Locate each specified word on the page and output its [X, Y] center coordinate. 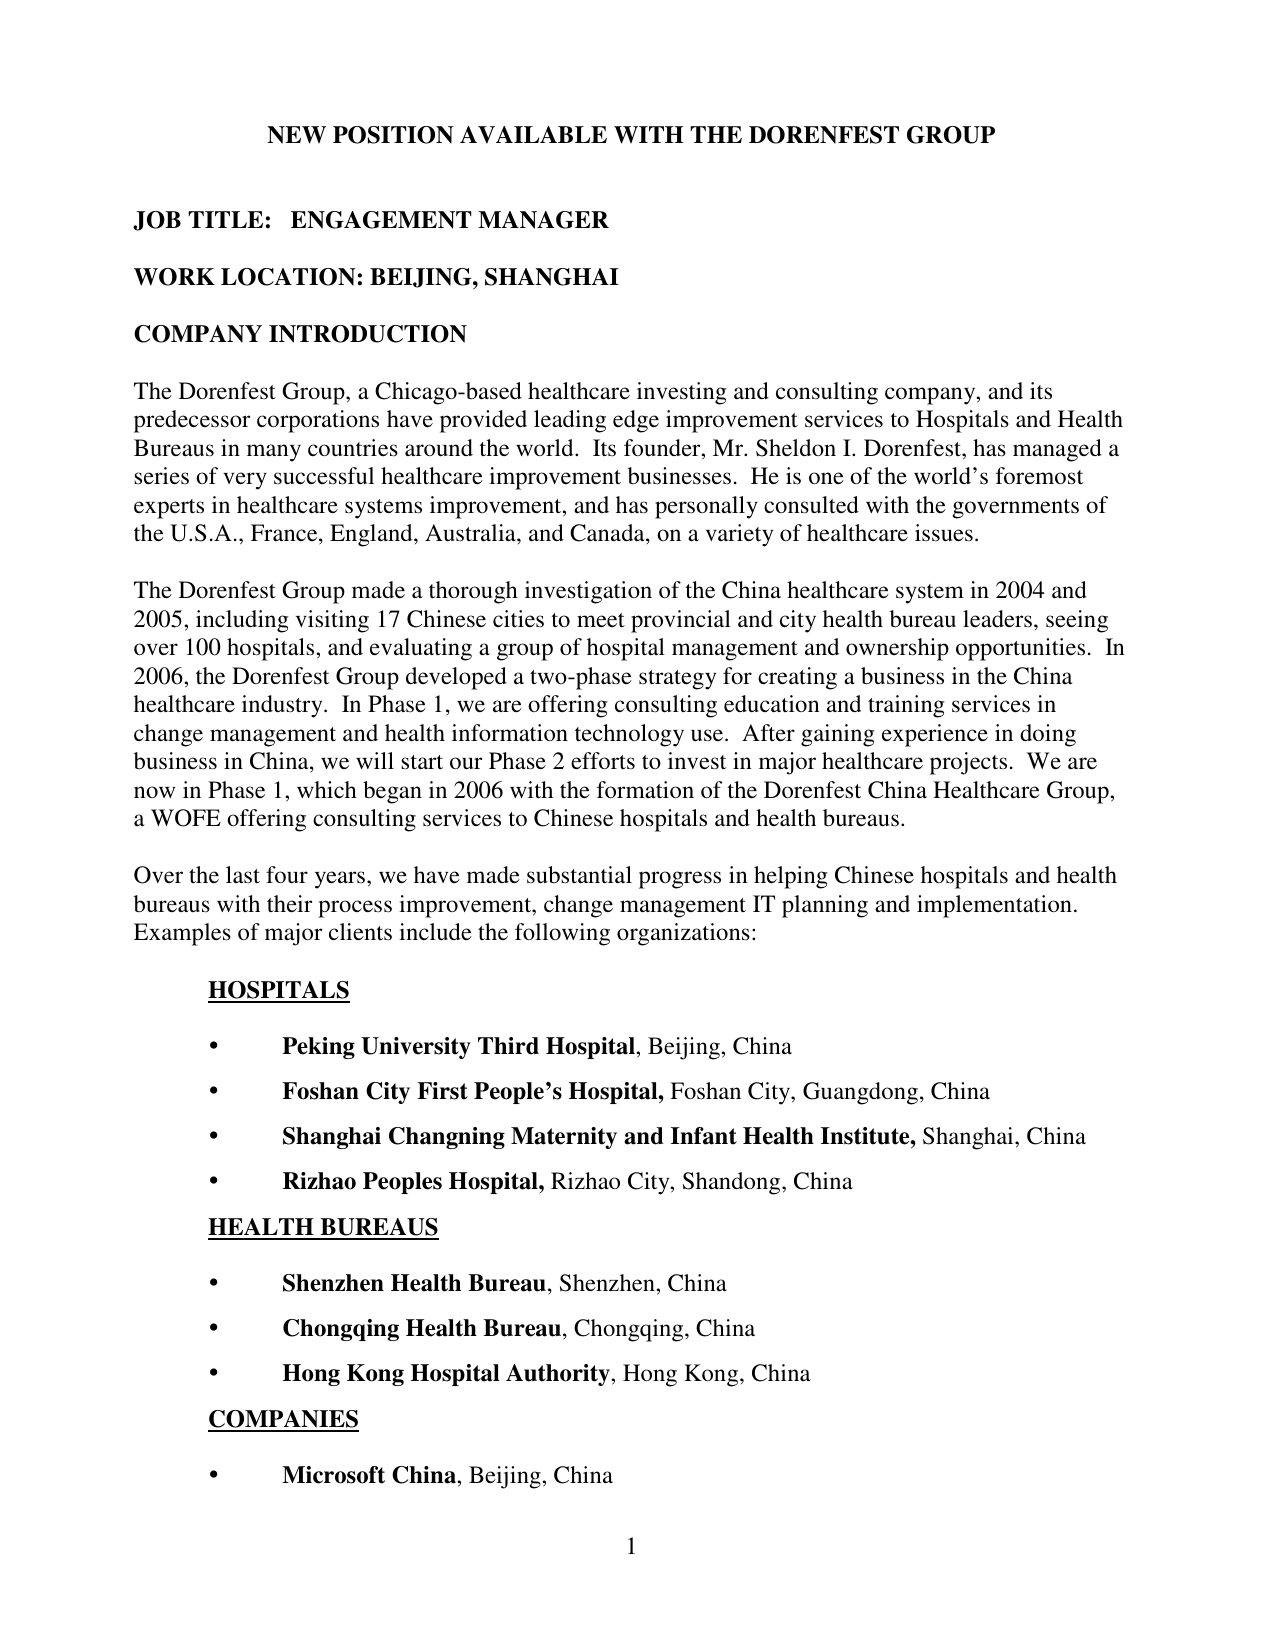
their [289, 904]
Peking [318, 1048]
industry [283, 706]
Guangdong [860, 1093]
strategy [677, 680]
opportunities [1020, 649]
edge [636, 421]
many [274, 453]
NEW [296, 135]
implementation [994, 906]
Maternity [564, 1138]
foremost [1039, 476]
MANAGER [543, 220]
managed [1057, 450]
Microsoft [333, 1475]
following [562, 934]
